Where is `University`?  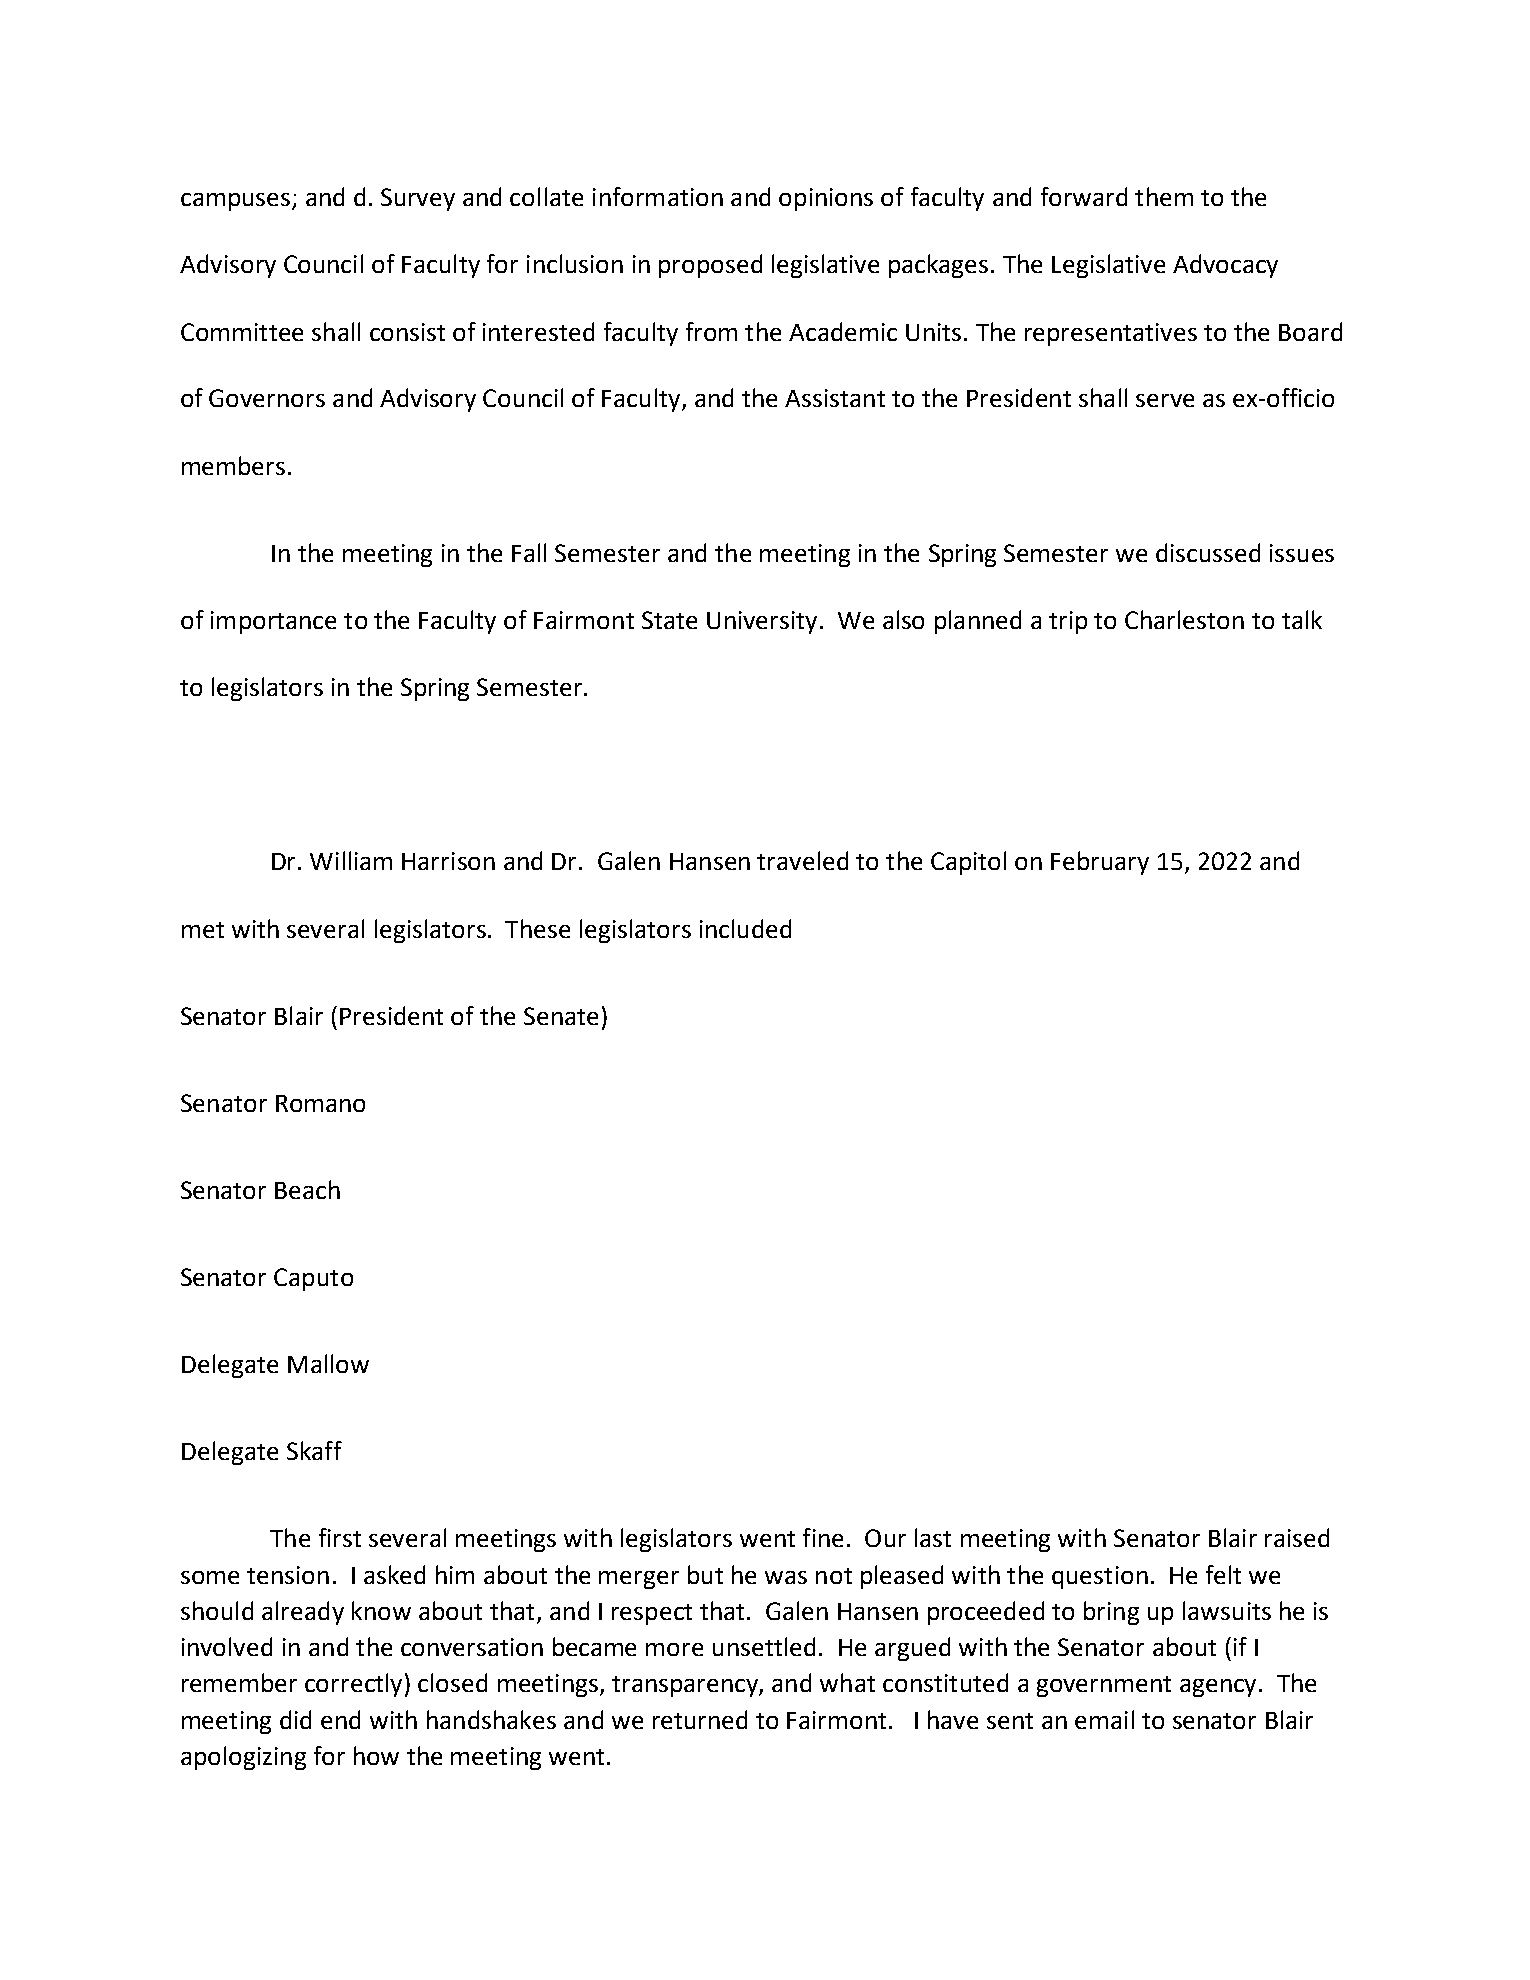 University is located at coordinates (762, 622).
